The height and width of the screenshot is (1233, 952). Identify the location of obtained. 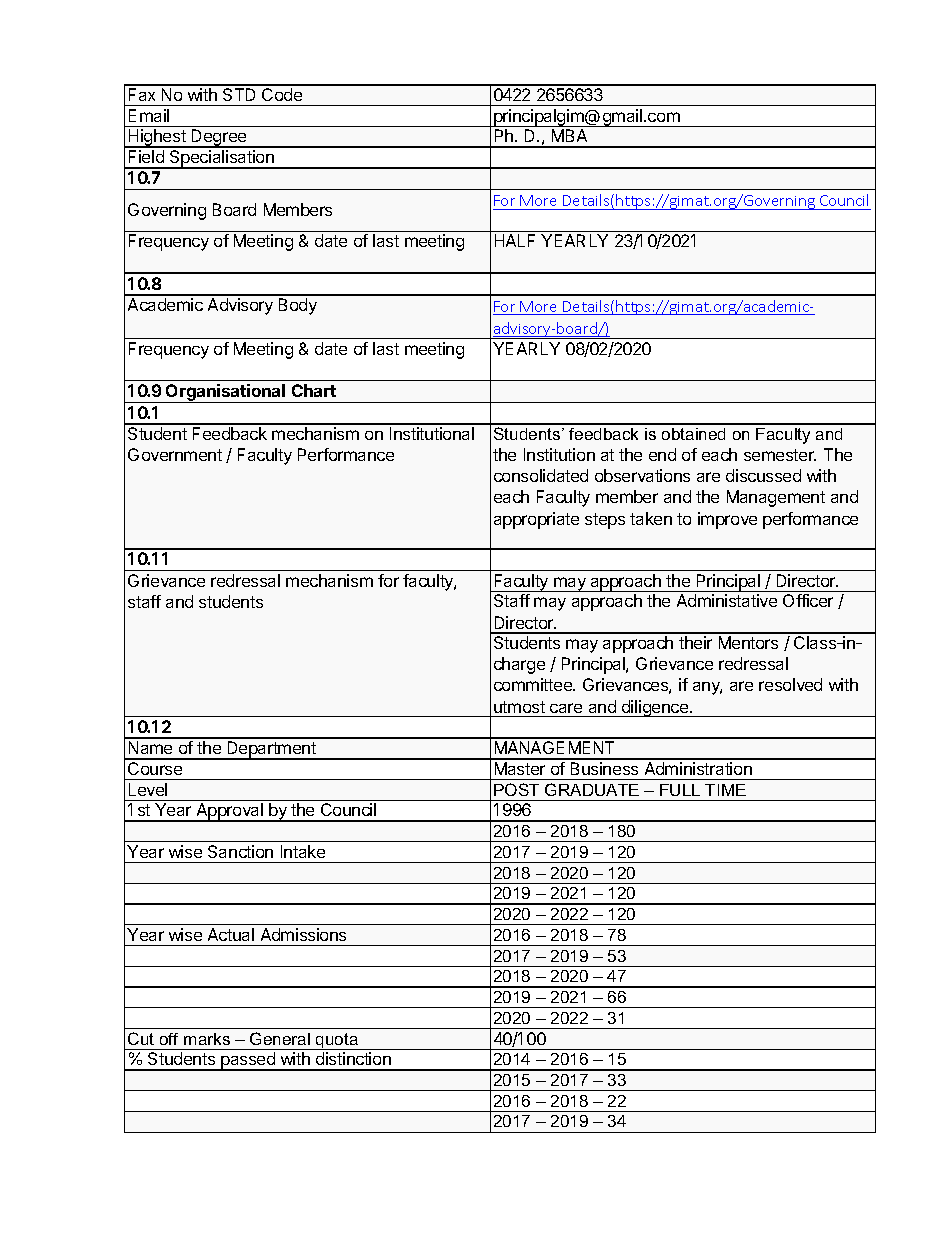
(693, 434).
